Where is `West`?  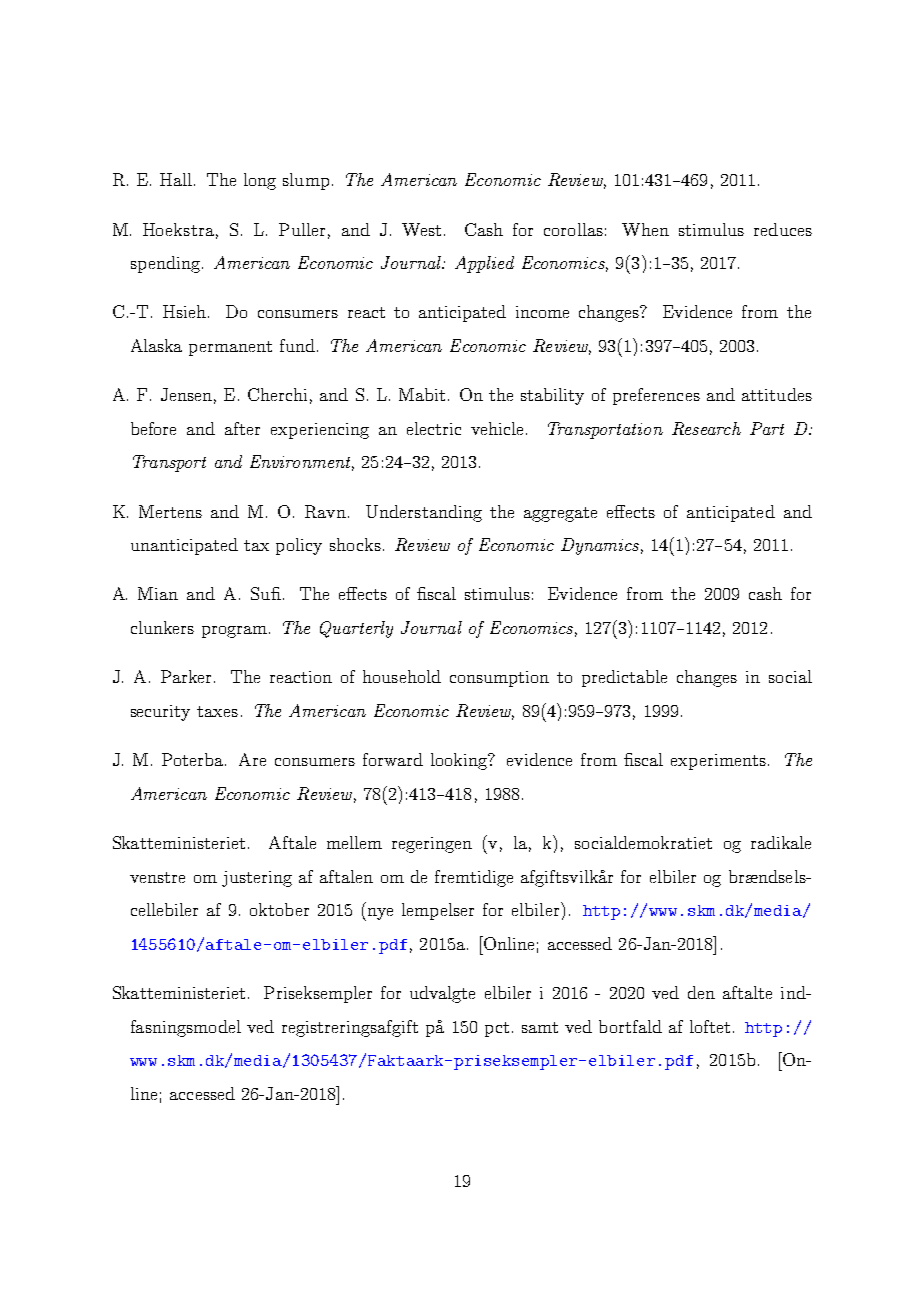
West is located at coordinates (421, 229).
